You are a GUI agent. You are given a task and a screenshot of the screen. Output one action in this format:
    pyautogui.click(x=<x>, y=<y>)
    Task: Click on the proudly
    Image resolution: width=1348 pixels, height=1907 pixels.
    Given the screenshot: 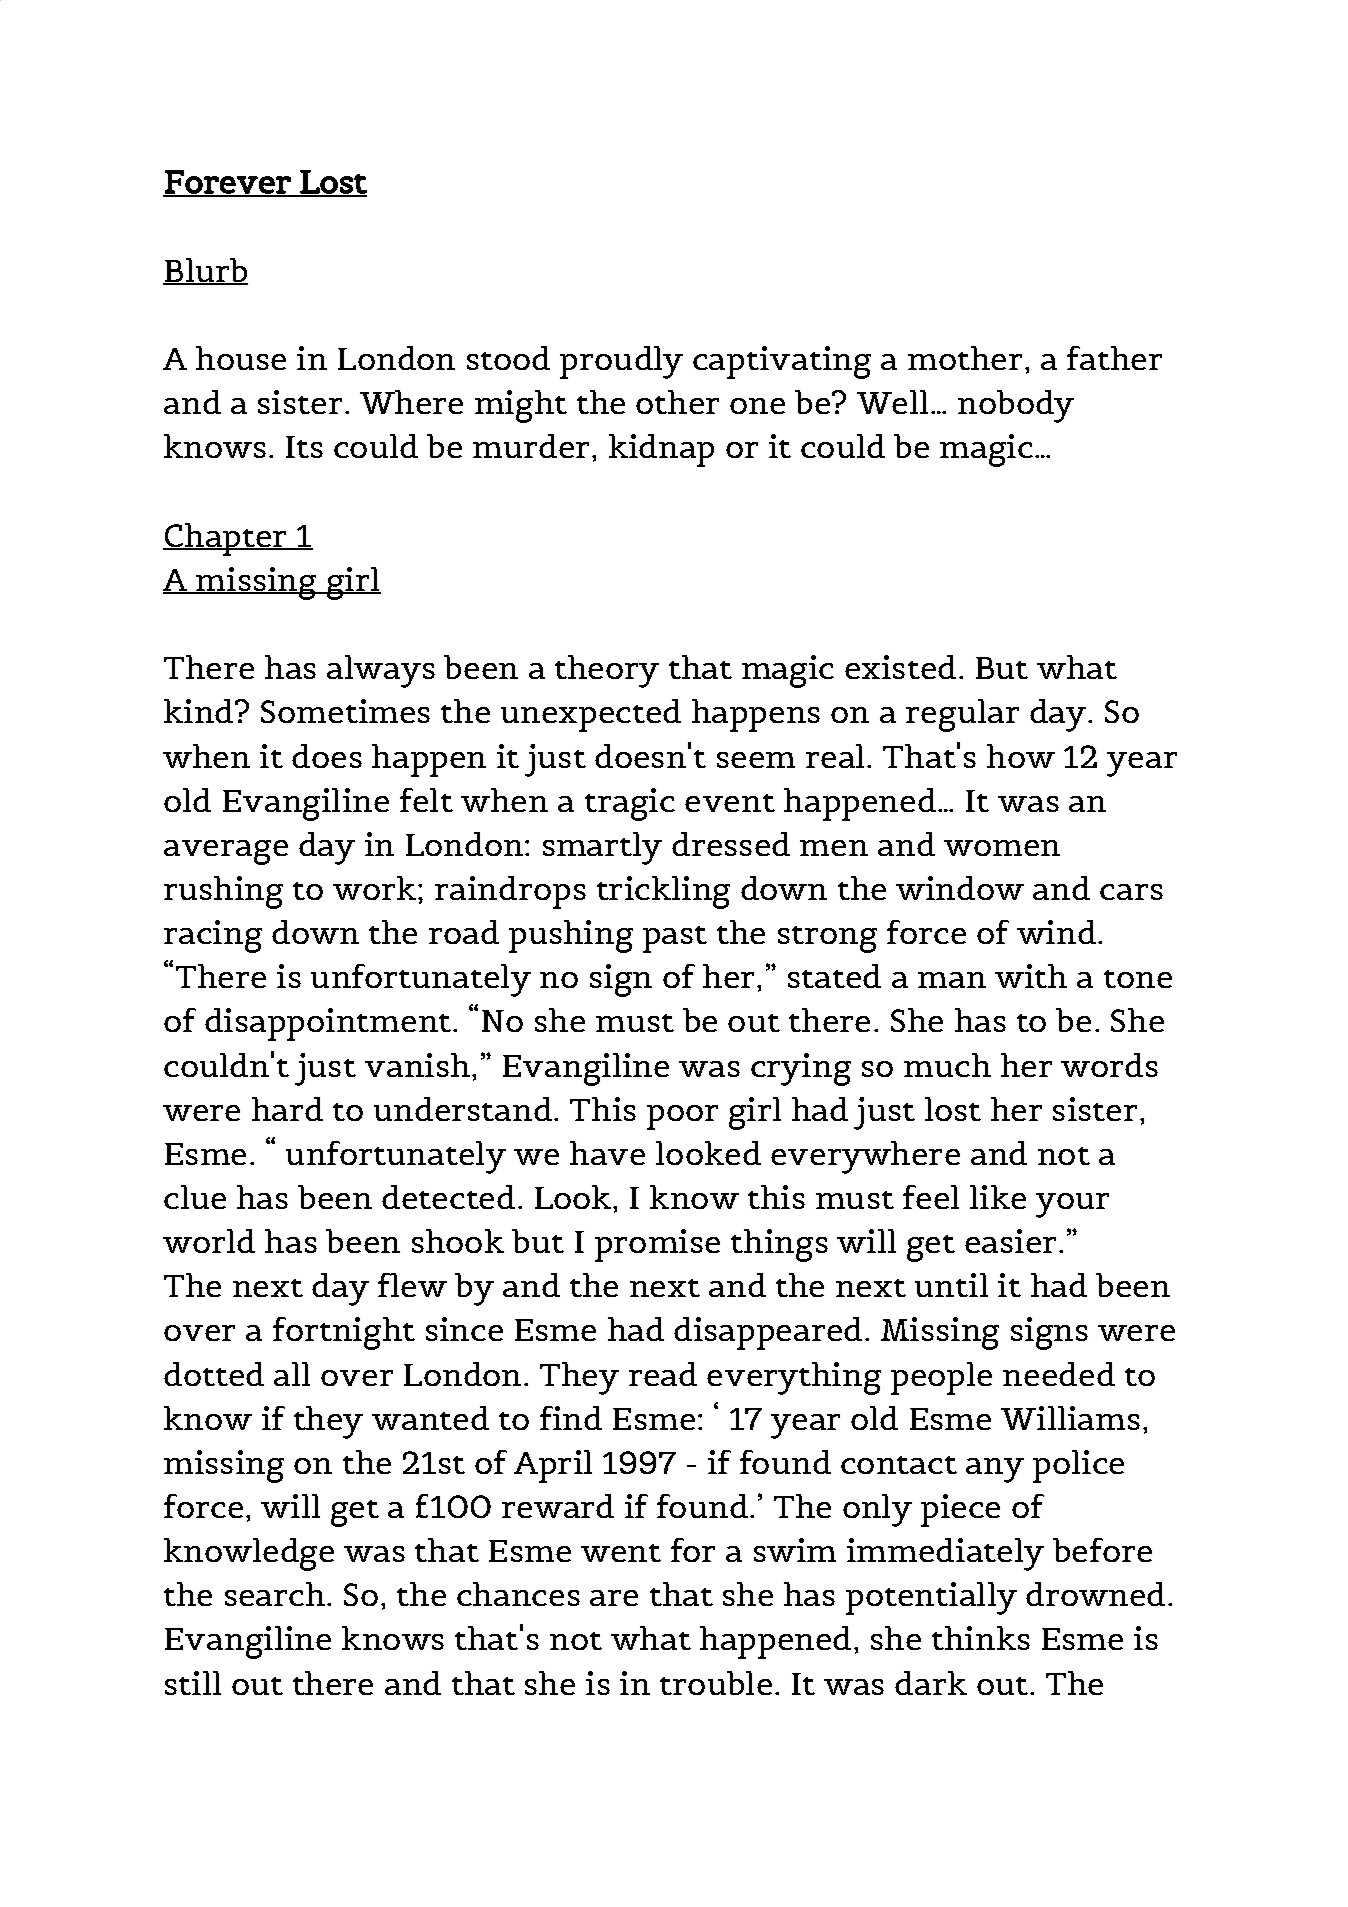 What is the action you would take?
    pyautogui.click(x=621, y=362)
